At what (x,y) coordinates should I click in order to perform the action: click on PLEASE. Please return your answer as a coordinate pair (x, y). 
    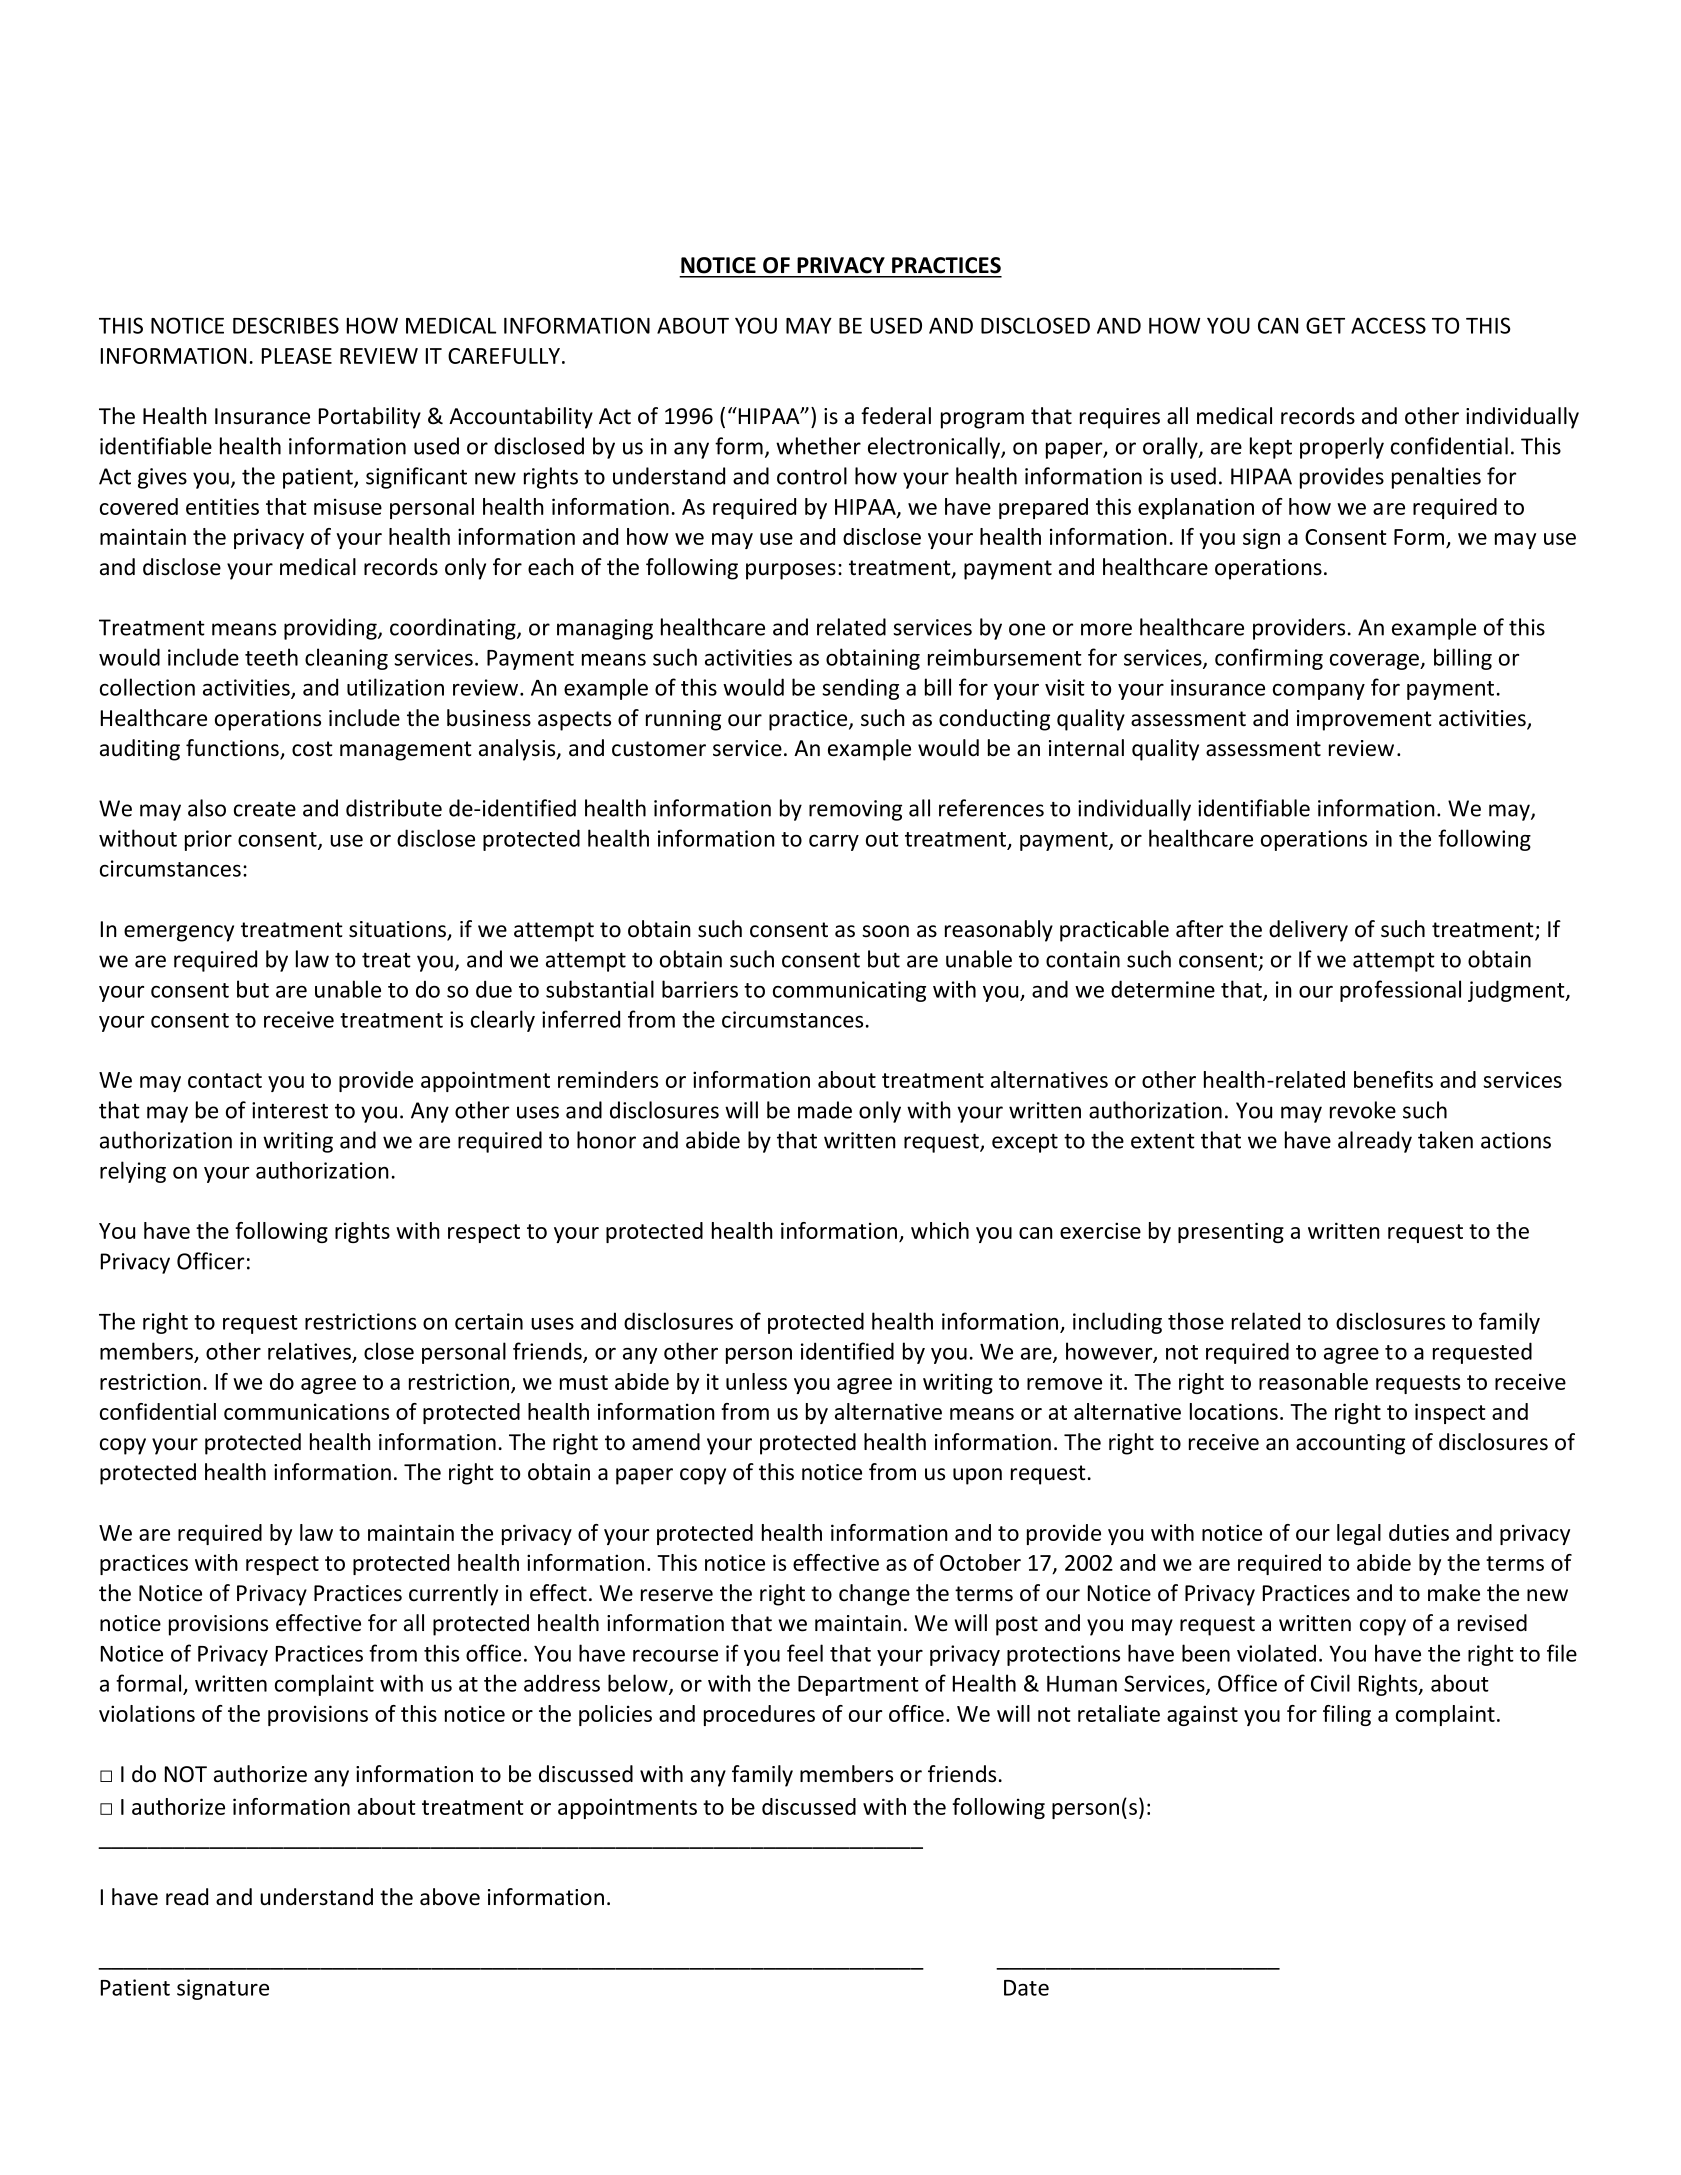
    Looking at the image, I should click on (297, 356).
